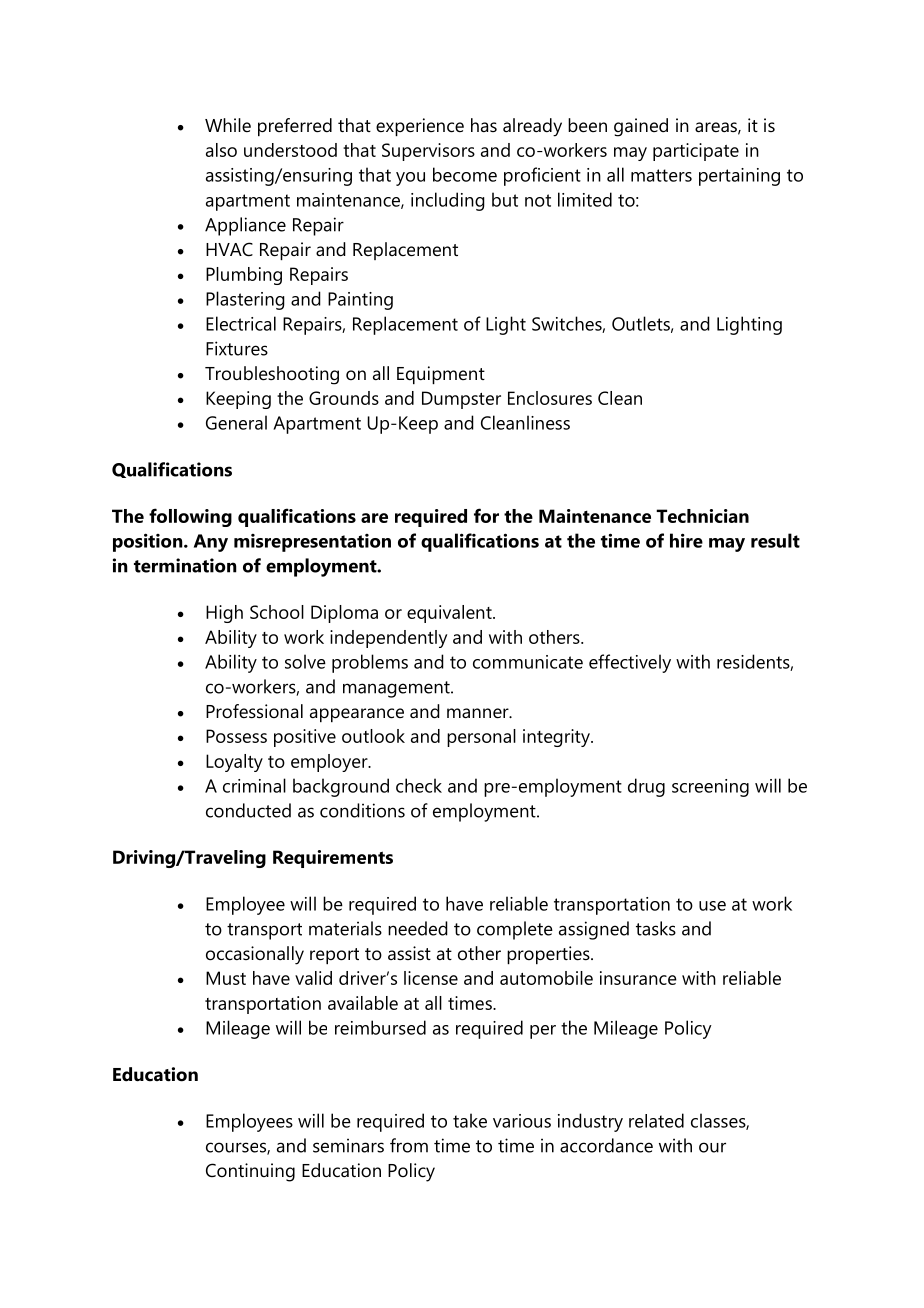 The height and width of the image is (1308, 924). What do you see at coordinates (696, 152) in the image?
I see `participate` at bounding box center [696, 152].
